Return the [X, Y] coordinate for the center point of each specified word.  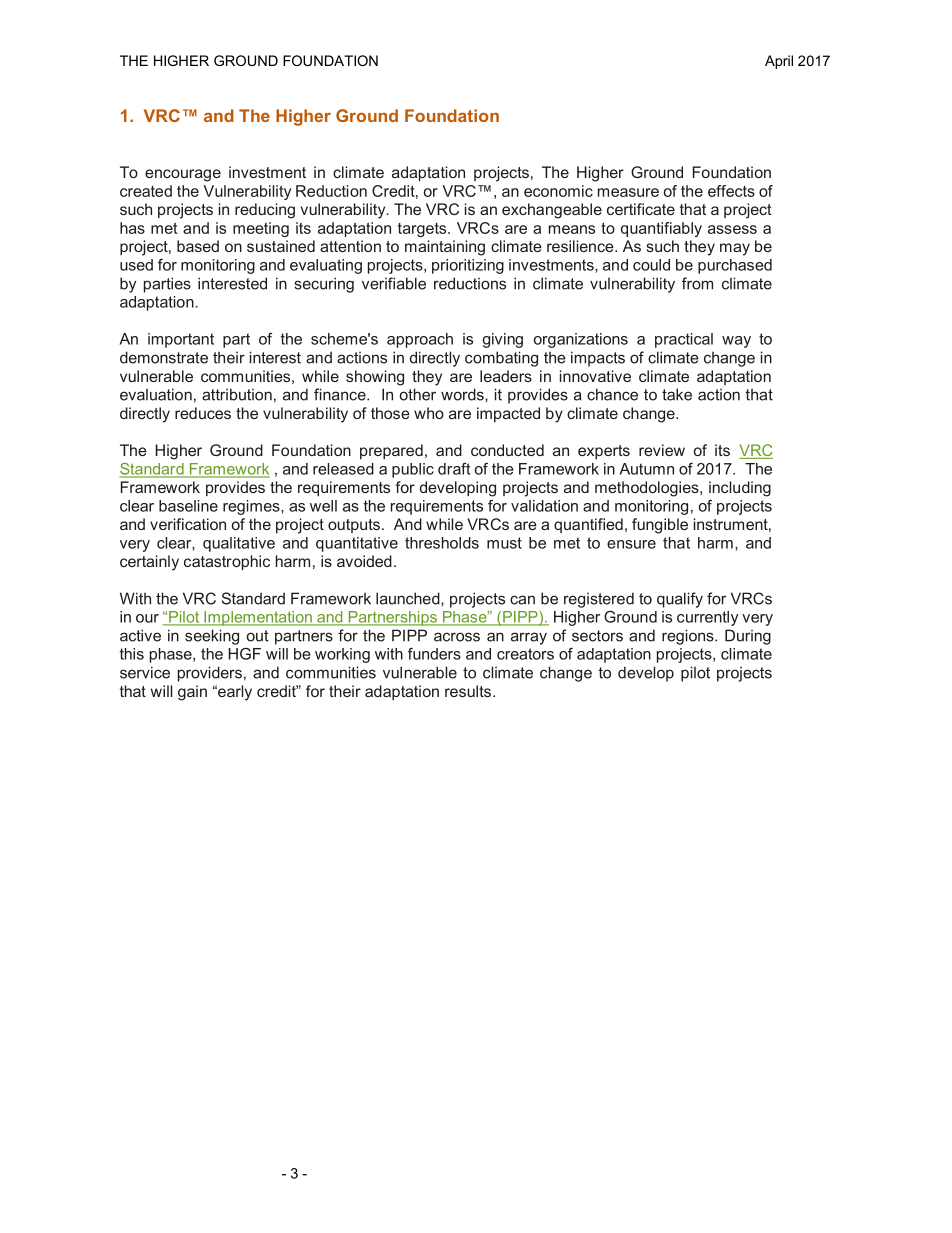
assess [732, 229]
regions [689, 637]
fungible [660, 526]
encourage [183, 175]
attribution [237, 394]
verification [188, 524]
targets [423, 230]
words [463, 394]
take [677, 394]
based [198, 246]
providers [210, 674]
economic [558, 191]
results [468, 691]
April [779, 62]
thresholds [442, 543]
